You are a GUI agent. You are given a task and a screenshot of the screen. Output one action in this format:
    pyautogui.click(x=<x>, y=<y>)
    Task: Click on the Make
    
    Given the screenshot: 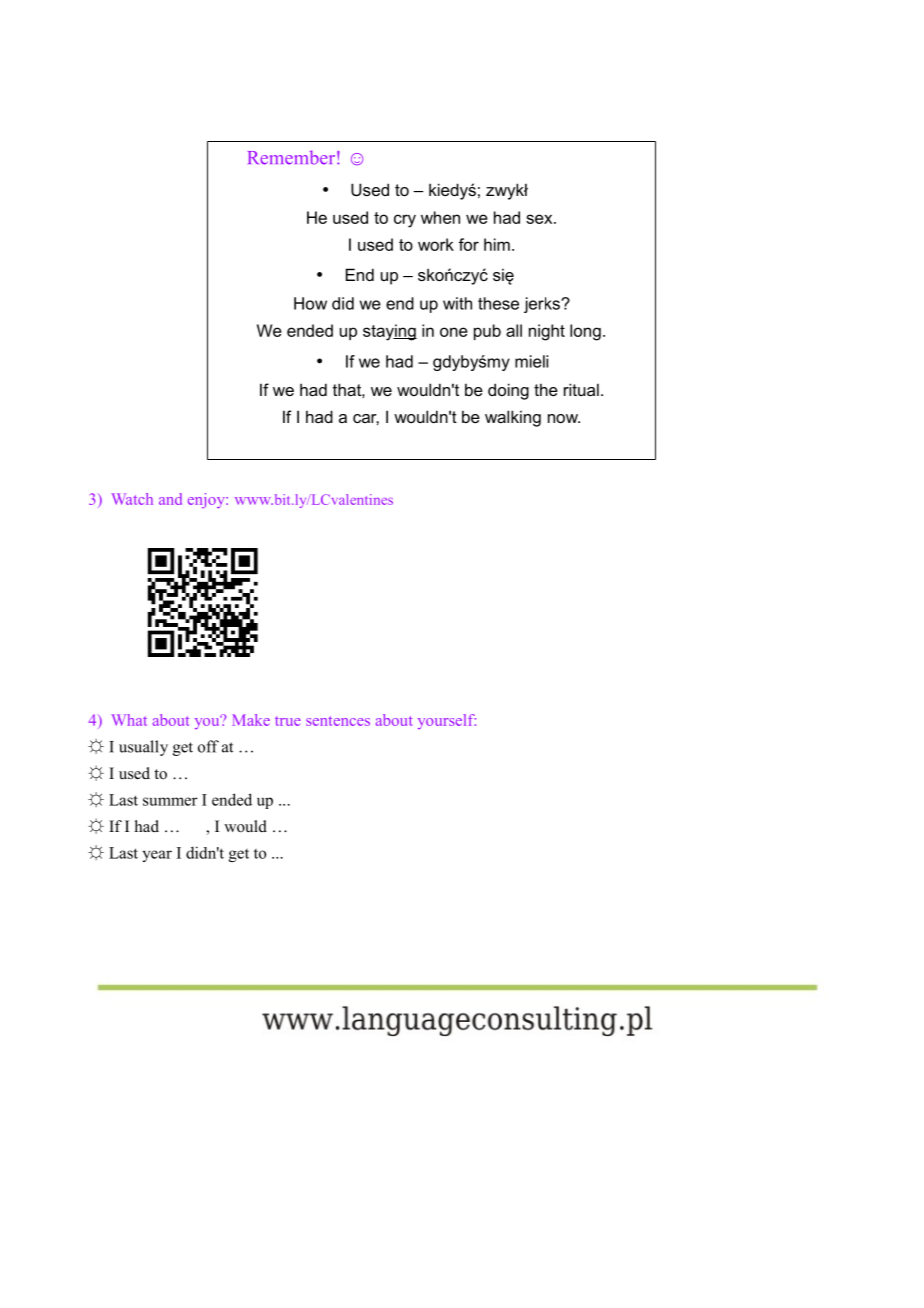 What is the action you would take?
    pyautogui.click(x=251, y=720)
